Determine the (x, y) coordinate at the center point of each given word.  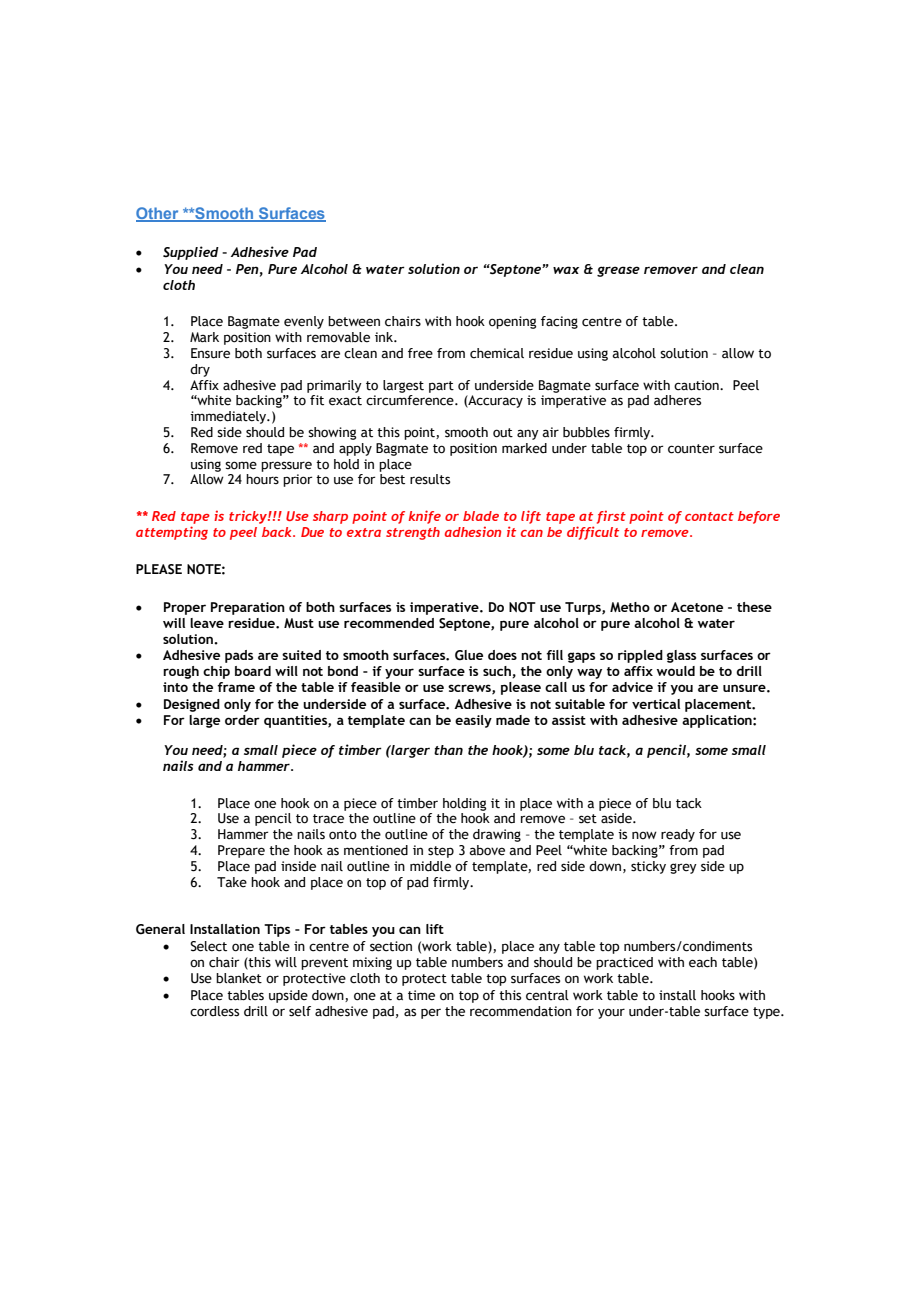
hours (262, 479)
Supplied (191, 253)
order (242, 720)
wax (566, 270)
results (430, 479)
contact (709, 516)
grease (618, 271)
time (421, 995)
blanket (239, 978)
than (448, 750)
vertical (656, 704)
